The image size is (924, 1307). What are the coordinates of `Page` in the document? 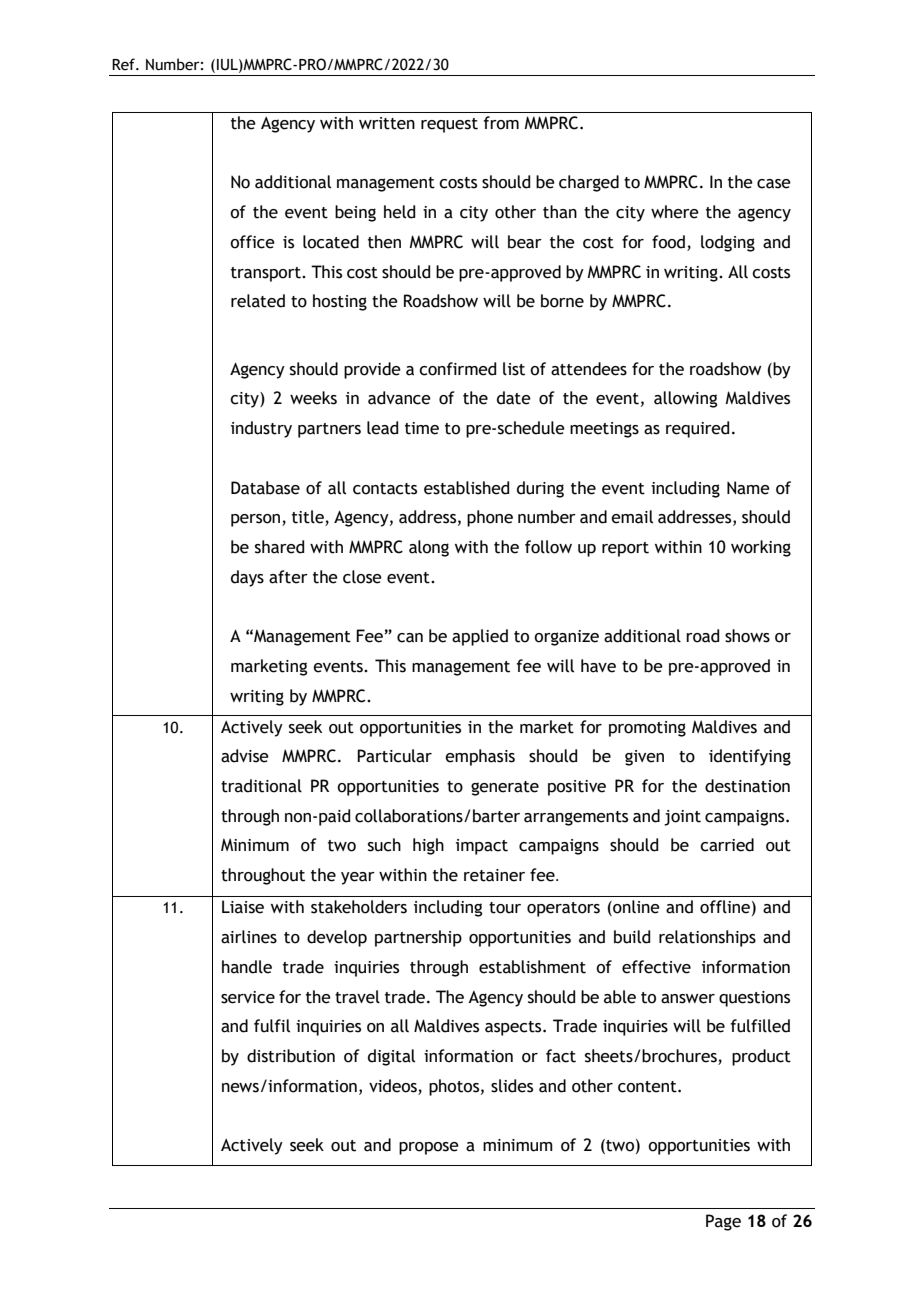 It's located at (723, 1222).
